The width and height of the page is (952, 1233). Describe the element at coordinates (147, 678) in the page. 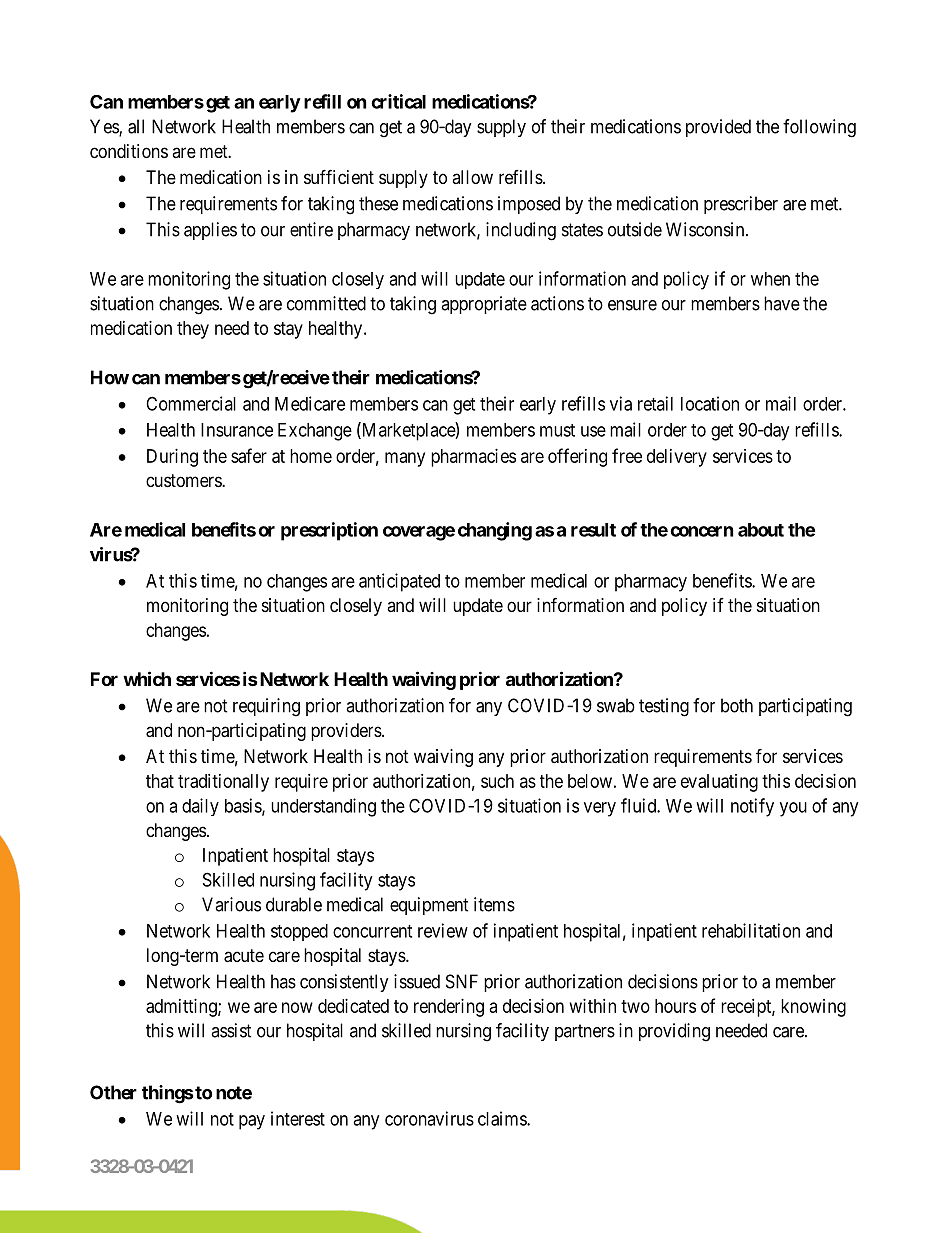

I see `which` at that location.
